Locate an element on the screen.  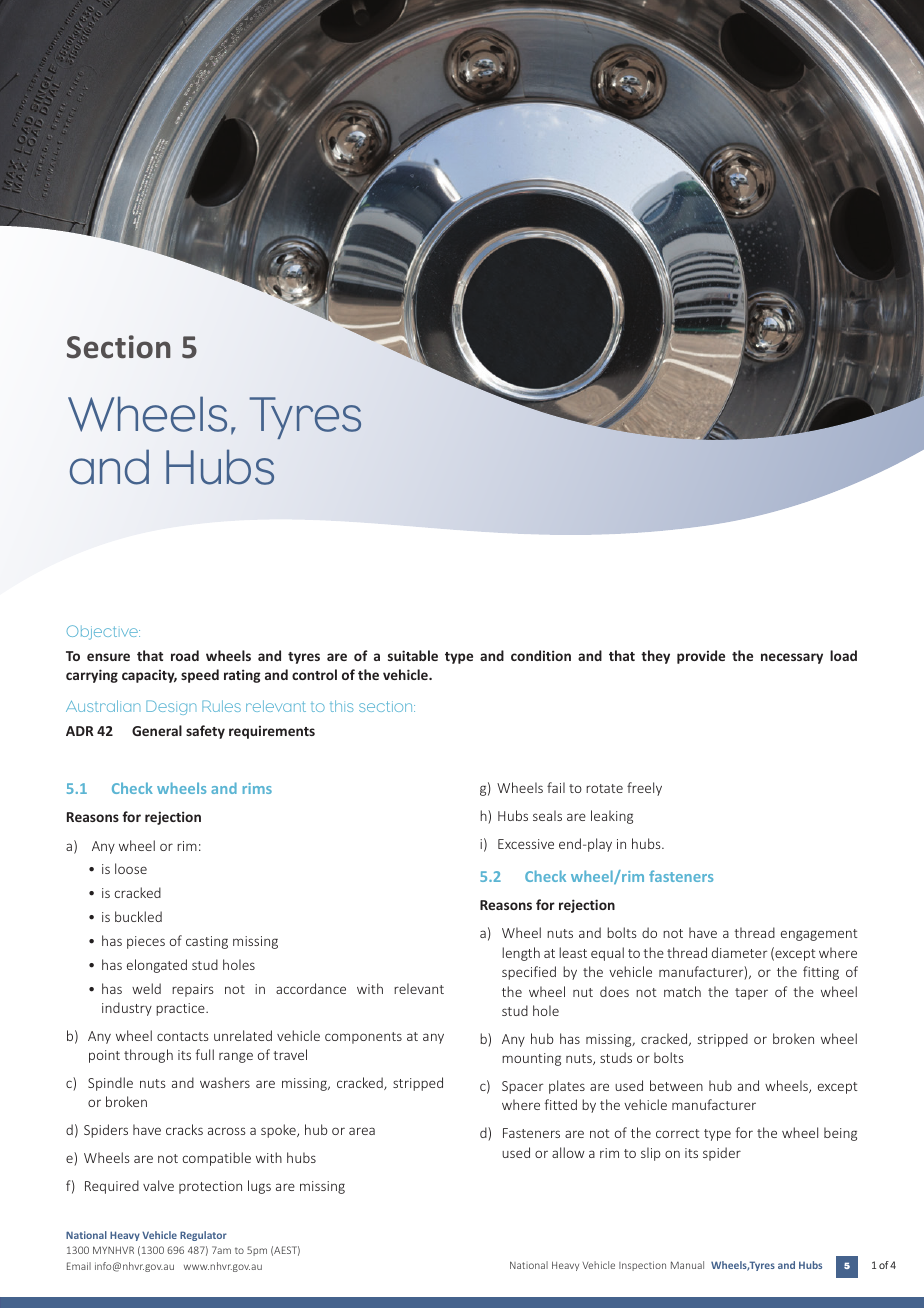
seals is located at coordinates (547, 815).
